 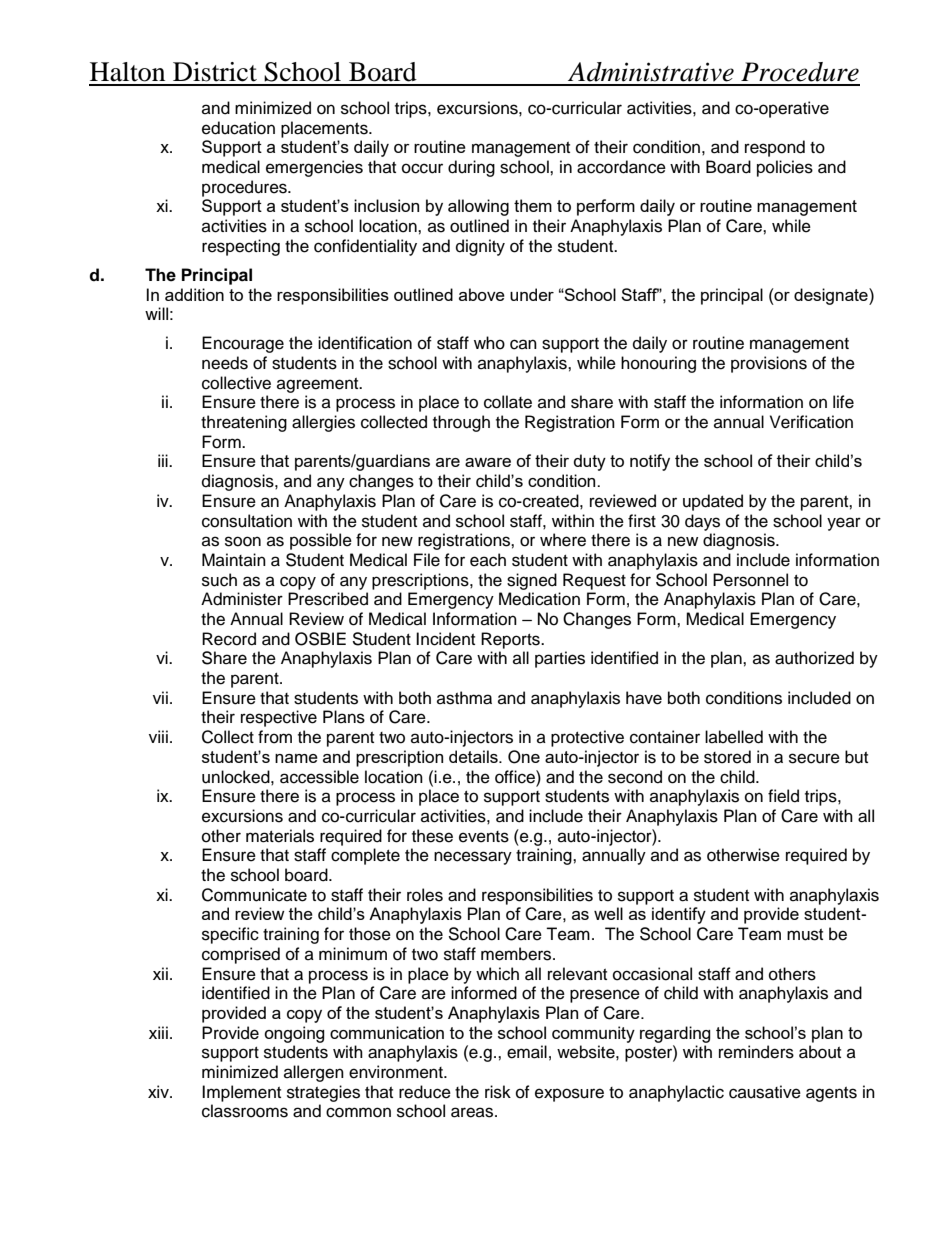 What do you see at coordinates (471, 168) in the page?
I see `during` at bounding box center [471, 168].
